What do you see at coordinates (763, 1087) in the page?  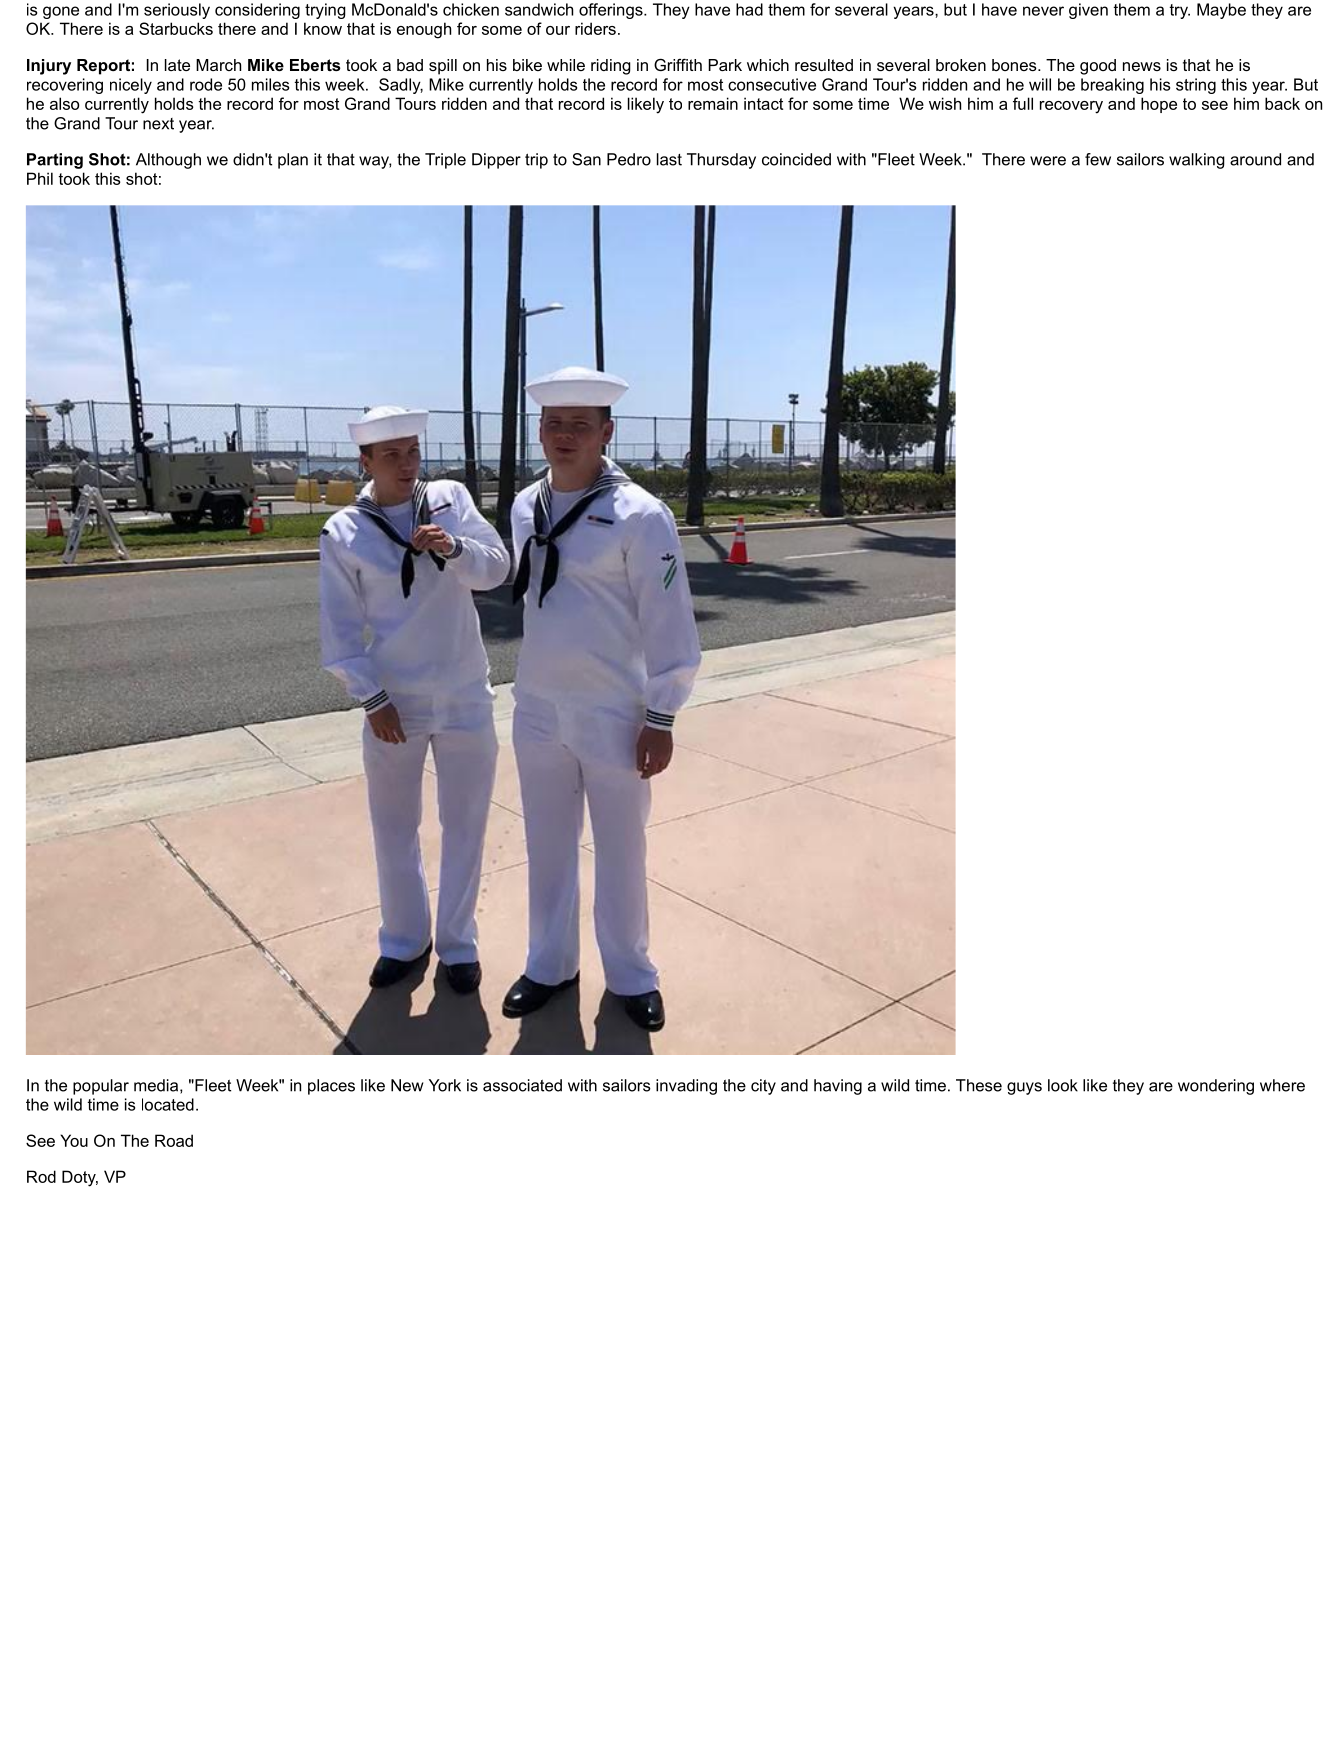 I see `city` at bounding box center [763, 1087].
